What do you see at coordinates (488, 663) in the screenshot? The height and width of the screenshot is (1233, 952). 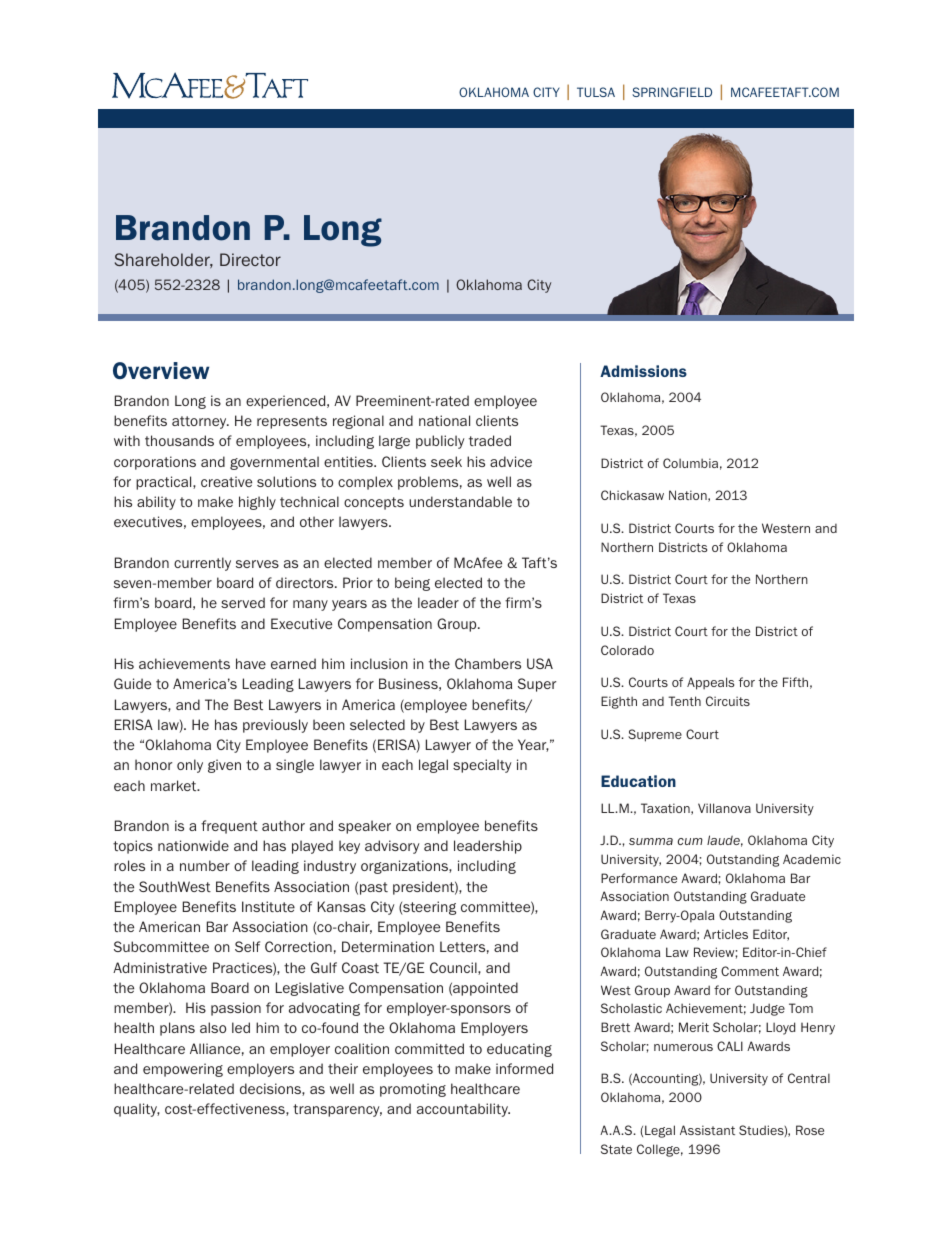 I see `Chambers` at bounding box center [488, 663].
